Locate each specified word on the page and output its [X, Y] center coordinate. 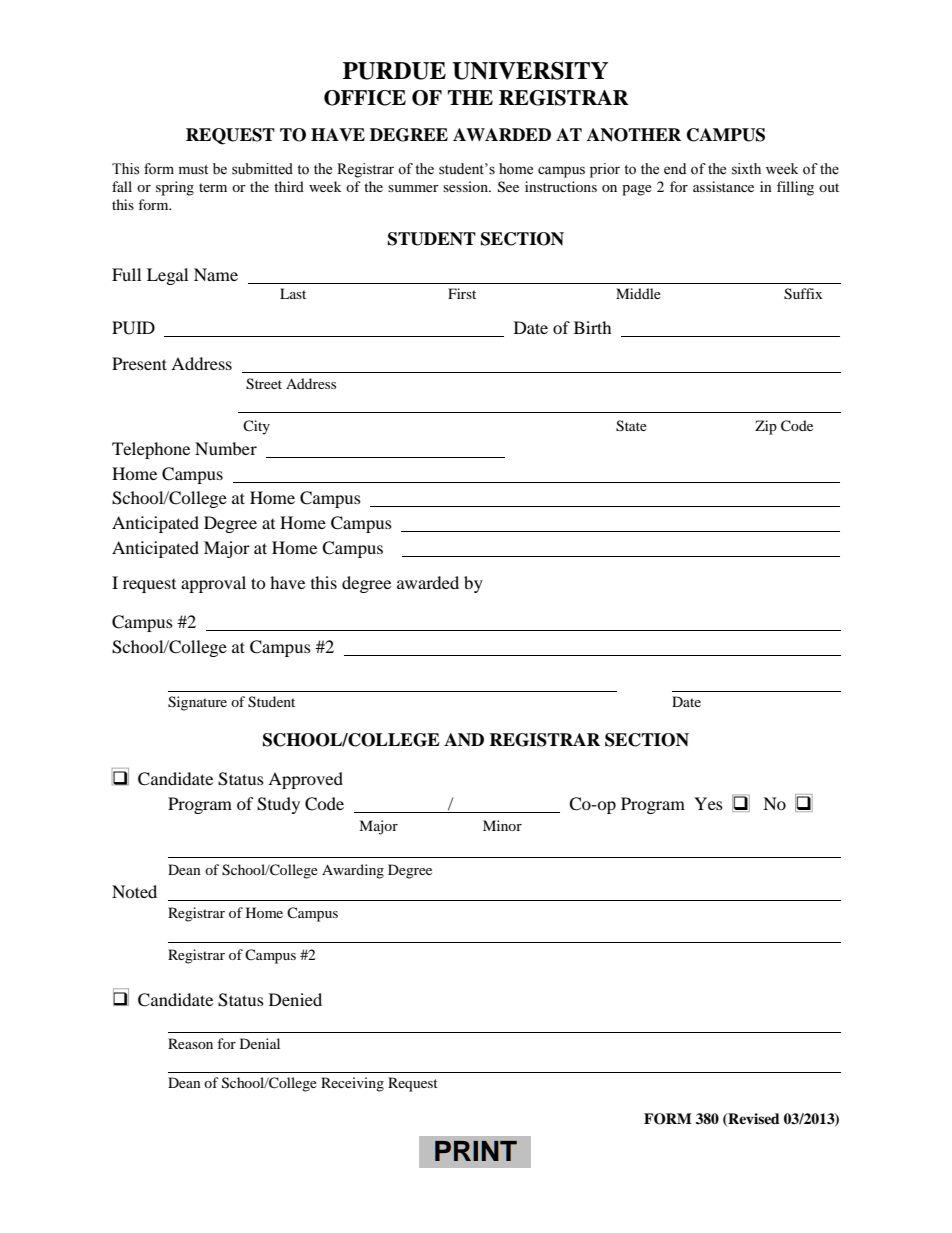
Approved [305, 780]
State [631, 426]
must [193, 170]
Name [216, 274]
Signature [197, 703]
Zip [766, 427]
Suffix [803, 294]
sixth [746, 169]
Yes [708, 803]
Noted [134, 891]
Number [226, 448]
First [462, 293]
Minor [502, 825]
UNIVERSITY [530, 71]
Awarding [353, 871]
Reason [190, 1043]
